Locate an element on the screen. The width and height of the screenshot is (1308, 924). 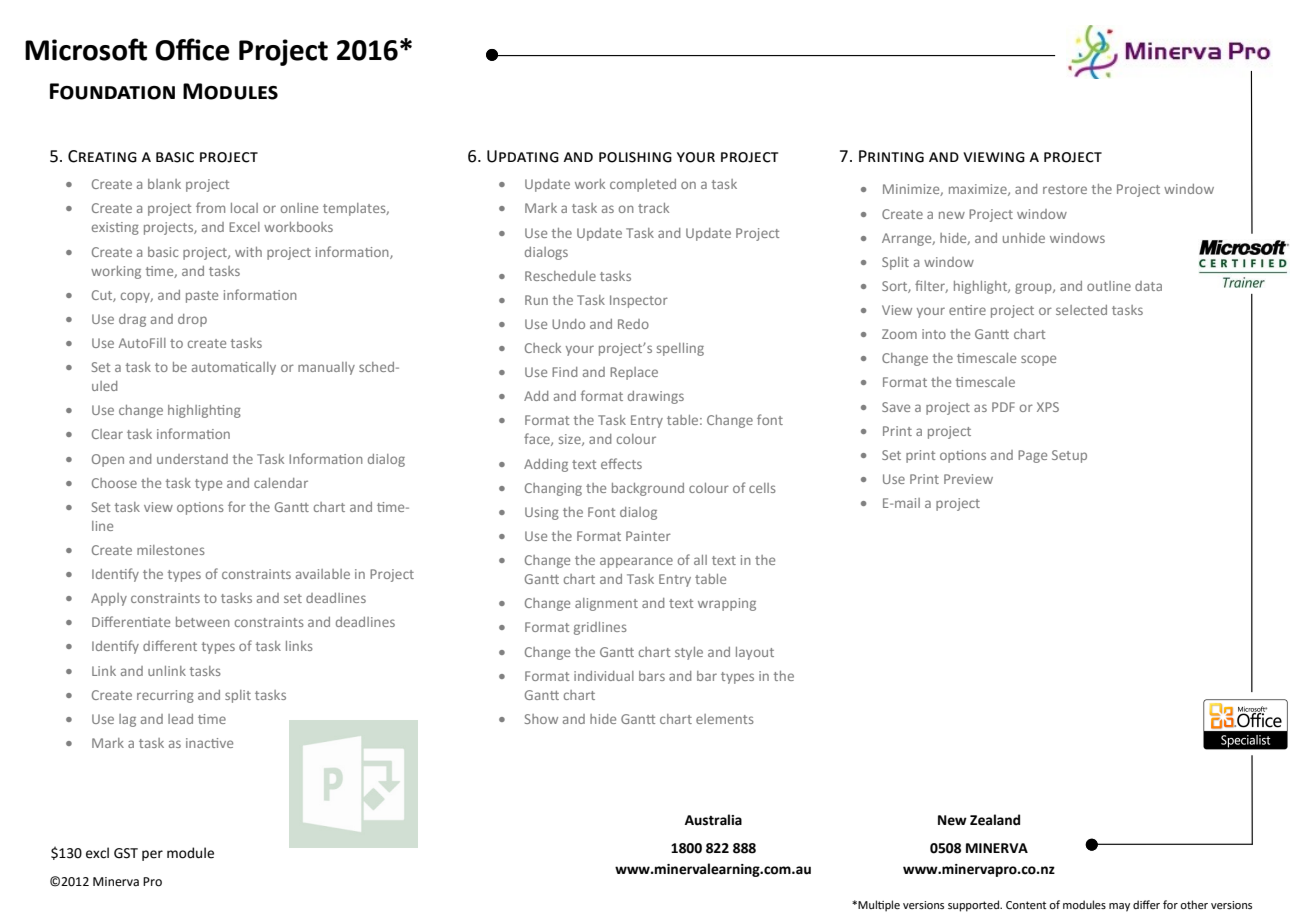
polishing is located at coordinates (635, 157).
